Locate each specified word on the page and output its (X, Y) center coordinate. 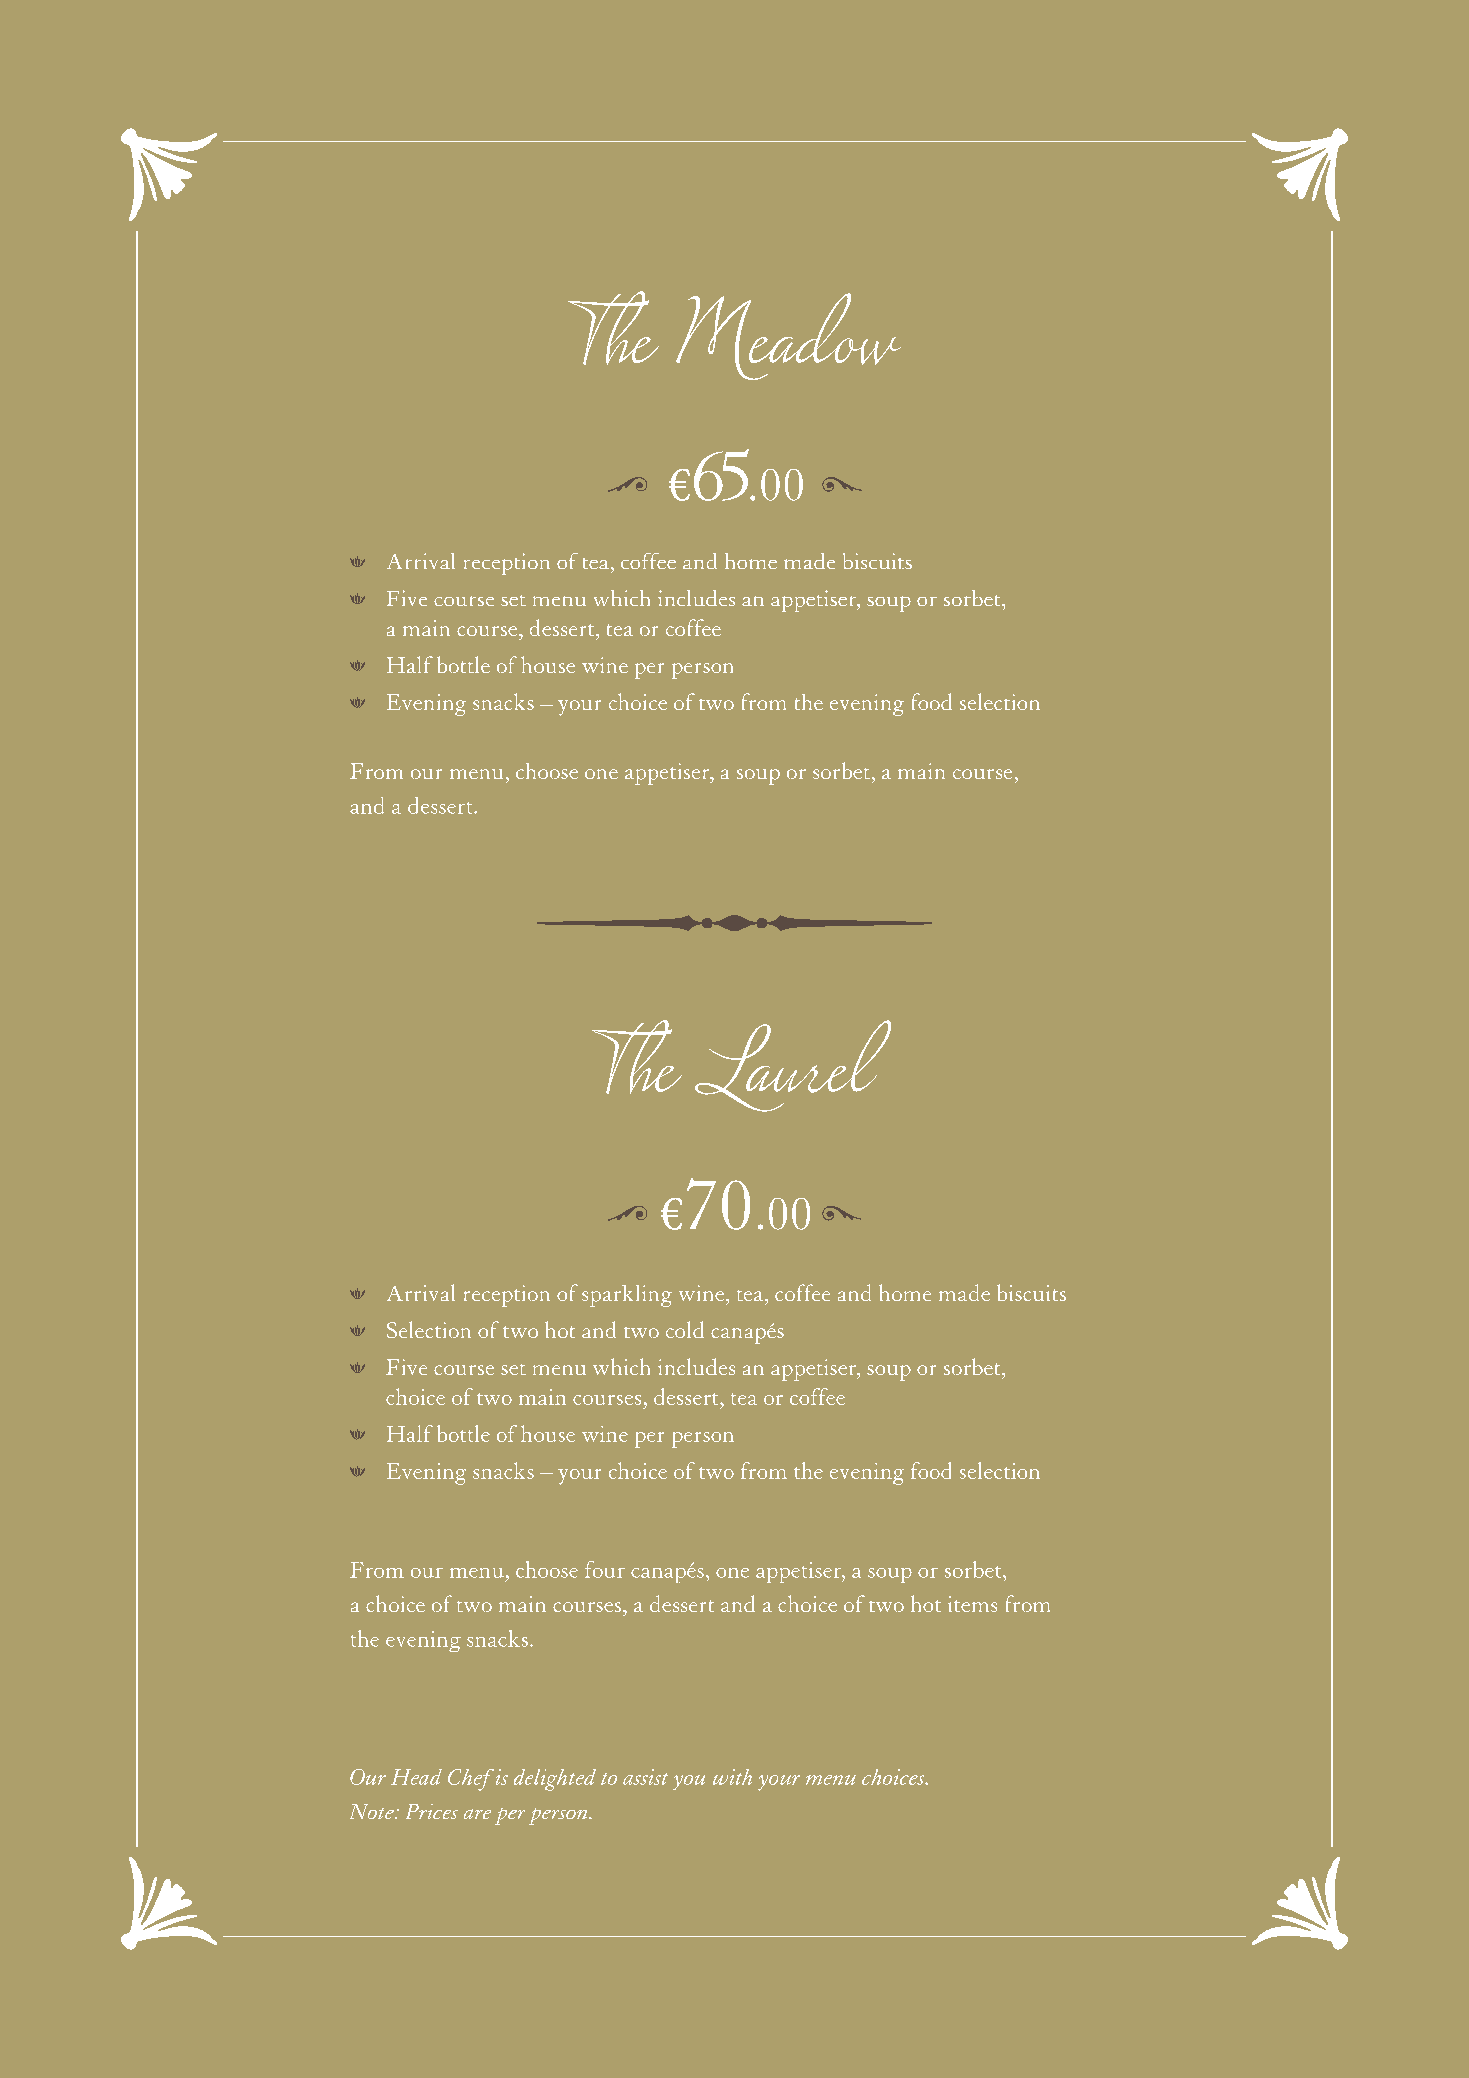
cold (685, 1329)
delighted (555, 1780)
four (605, 1569)
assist (645, 1777)
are (477, 1814)
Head (416, 1777)
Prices (432, 1811)
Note (373, 1811)
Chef (471, 1780)
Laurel (793, 1066)
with (732, 1777)
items (972, 1604)
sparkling (627, 1296)
